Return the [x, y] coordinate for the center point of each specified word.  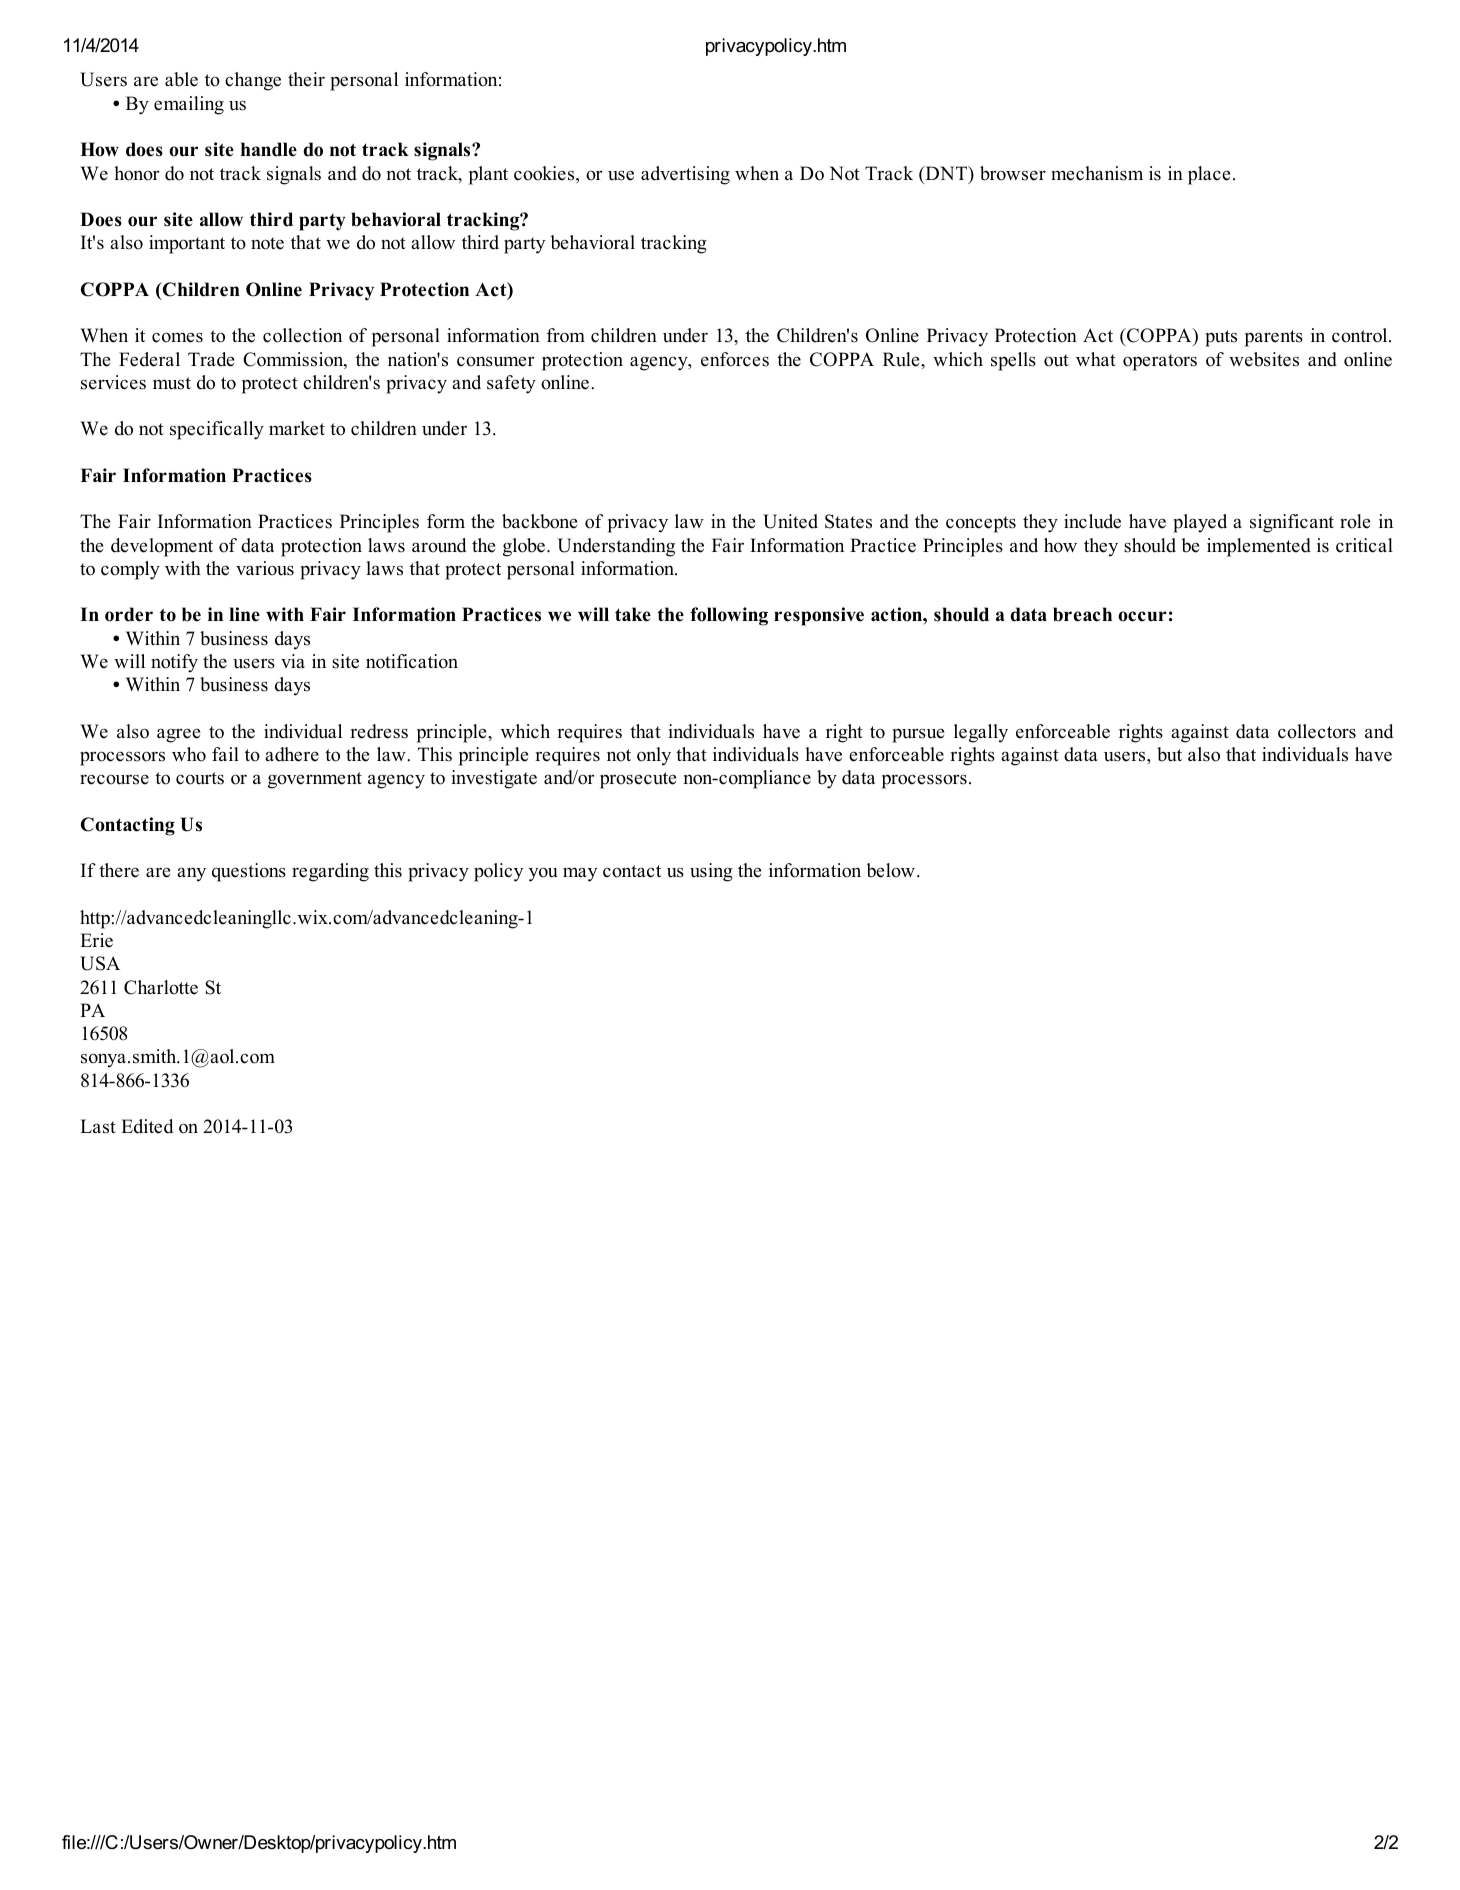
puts [1221, 338]
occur [1142, 616]
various [265, 568]
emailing [189, 105]
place [1209, 175]
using [711, 872]
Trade [211, 359]
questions [249, 872]
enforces [735, 359]
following [729, 616]
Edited [147, 1126]
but [1169, 754]
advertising [685, 175]
